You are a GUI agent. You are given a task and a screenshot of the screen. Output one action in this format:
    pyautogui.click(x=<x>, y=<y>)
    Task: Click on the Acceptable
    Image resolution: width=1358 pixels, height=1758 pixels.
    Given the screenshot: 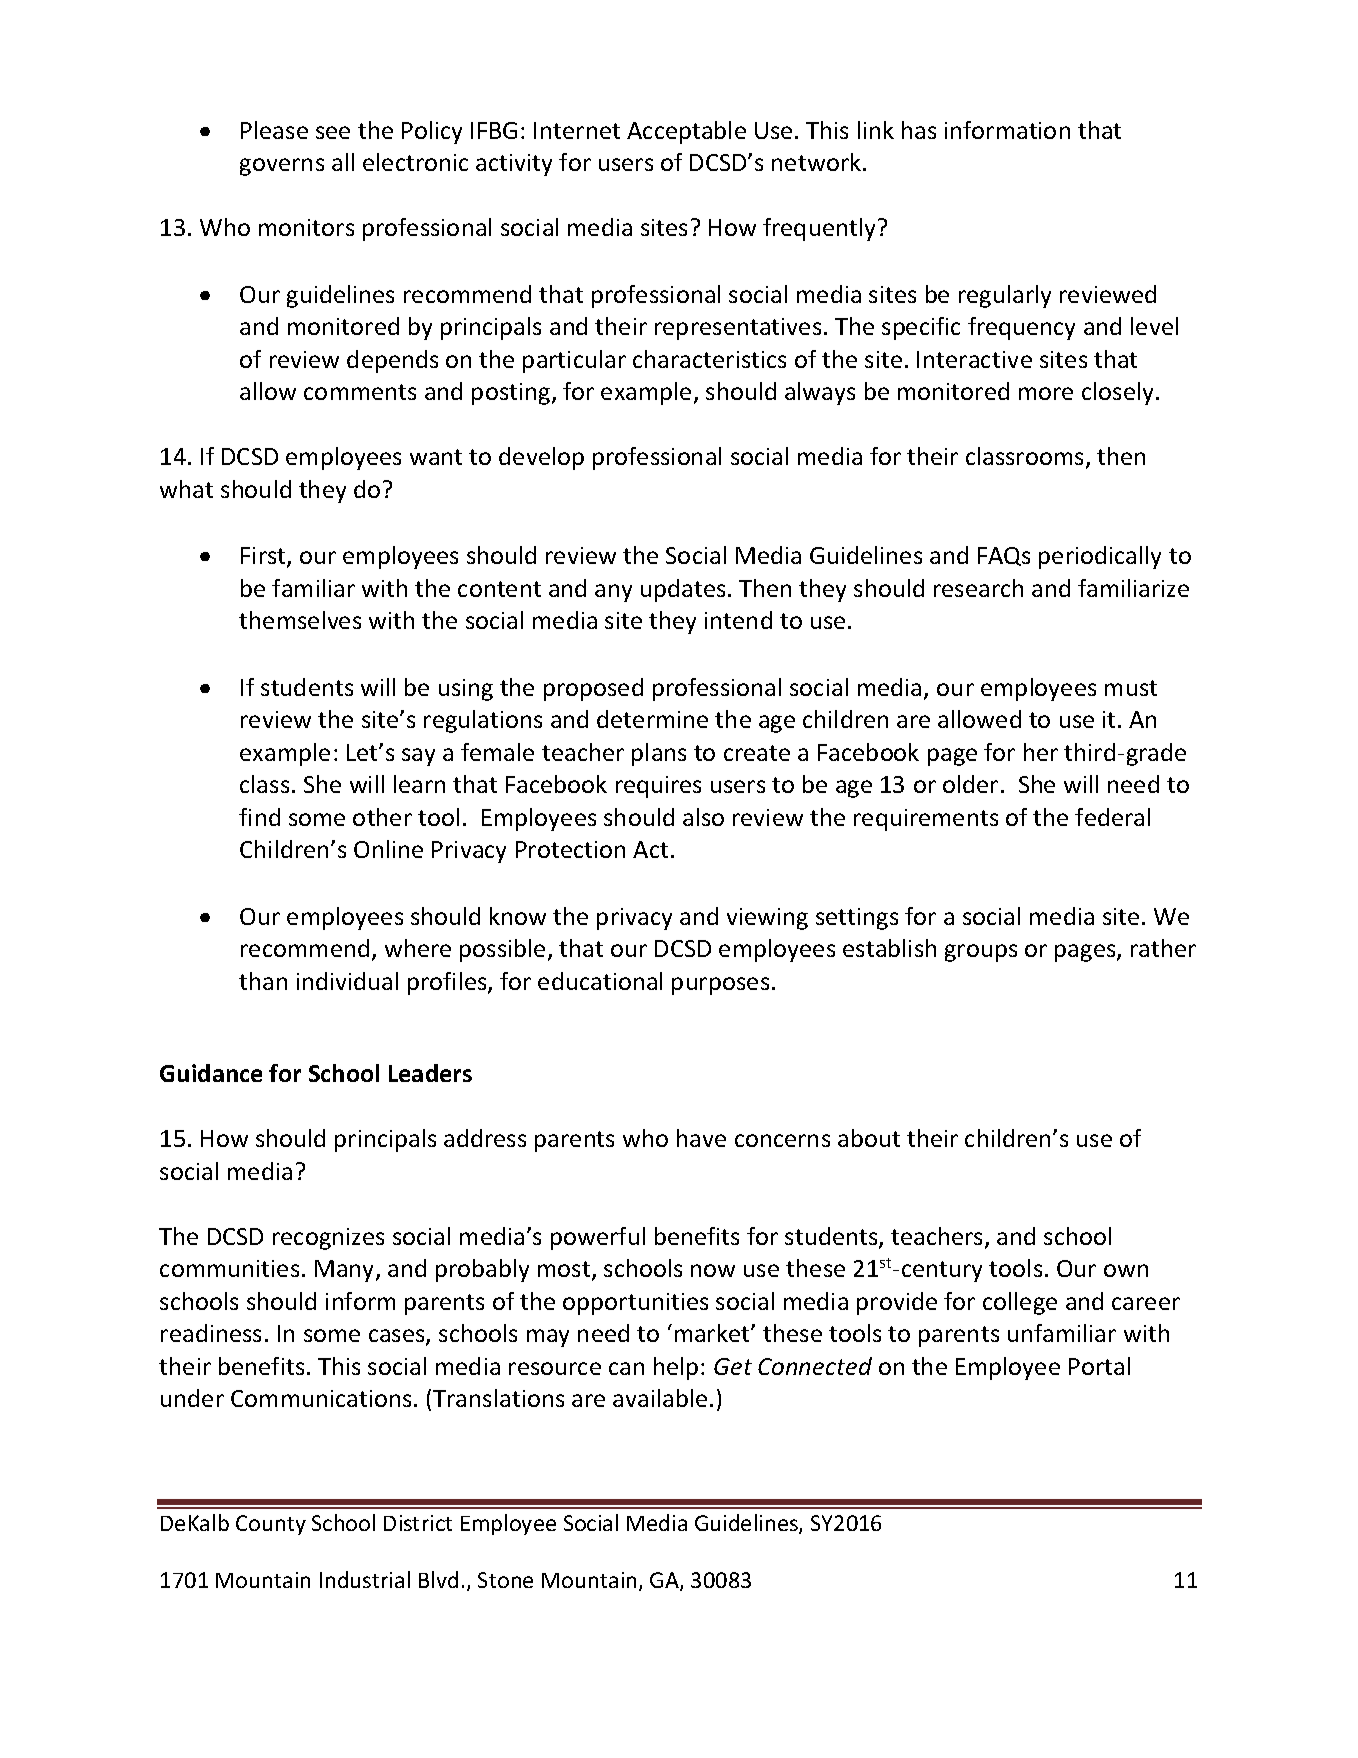 What is the action you would take?
    pyautogui.click(x=686, y=132)
